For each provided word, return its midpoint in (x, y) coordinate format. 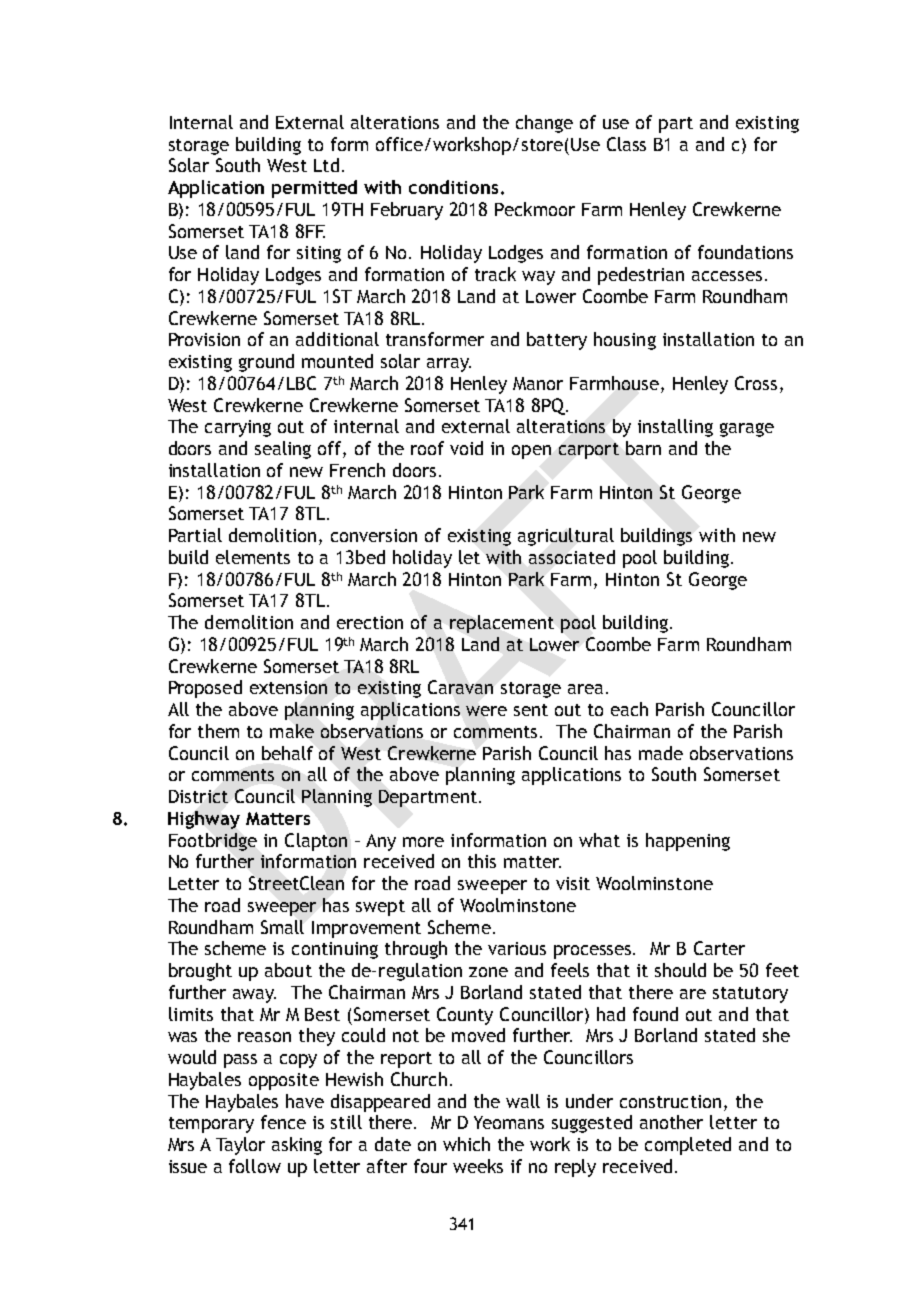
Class (626, 144)
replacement (502, 624)
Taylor (240, 1146)
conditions (453, 187)
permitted (314, 189)
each (629, 709)
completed (688, 1146)
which (466, 1144)
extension (288, 687)
